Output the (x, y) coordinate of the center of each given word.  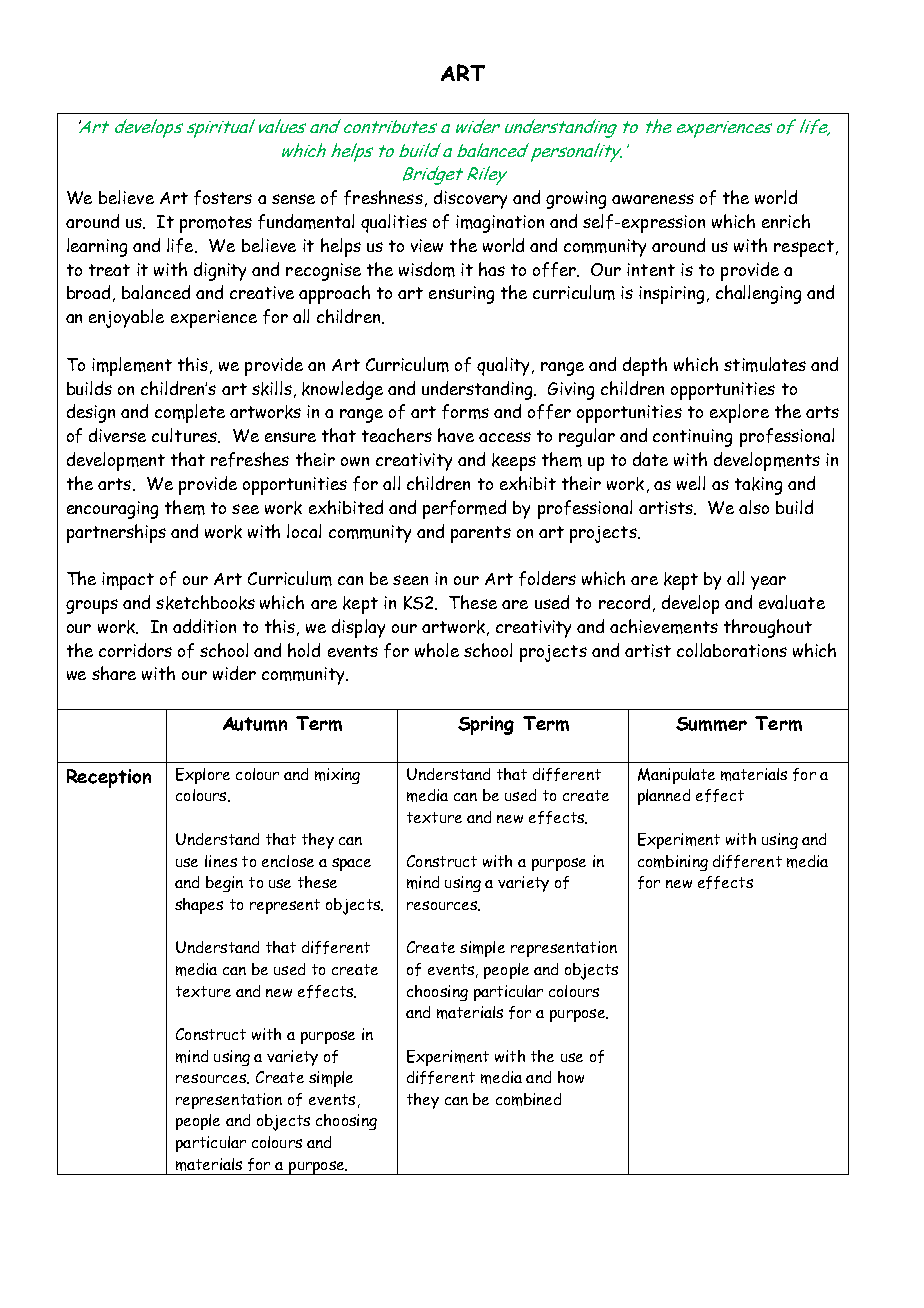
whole (437, 650)
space (351, 864)
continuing (692, 438)
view (427, 245)
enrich (786, 221)
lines (221, 861)
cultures (185, 435)
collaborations (732, 650)
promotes (216, 224)
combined (528, 1099)
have (456, 435)
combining (673, 863)
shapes (199, 906)
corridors (135, 650)
